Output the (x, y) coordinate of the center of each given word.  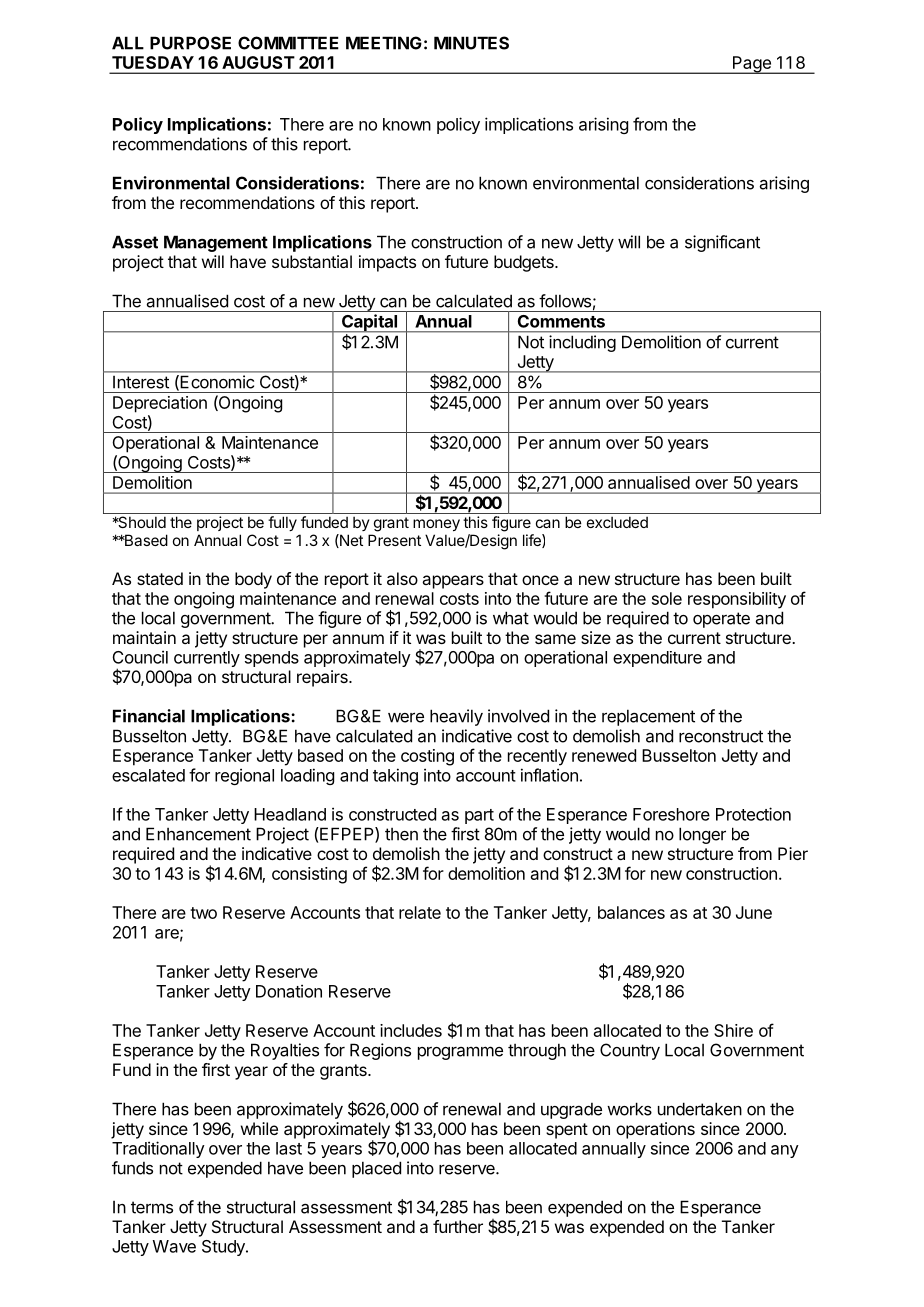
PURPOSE (190, 43)
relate (420, 912)
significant (722, 243)
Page (751, 65)
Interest (141, 382)
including (582, 343)
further (458, 1226)
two (203, 913)
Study (224, 1248)
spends (272, 659)
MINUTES (471, 43)
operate (721, 620)
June (754, 912)
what (511, 618)
